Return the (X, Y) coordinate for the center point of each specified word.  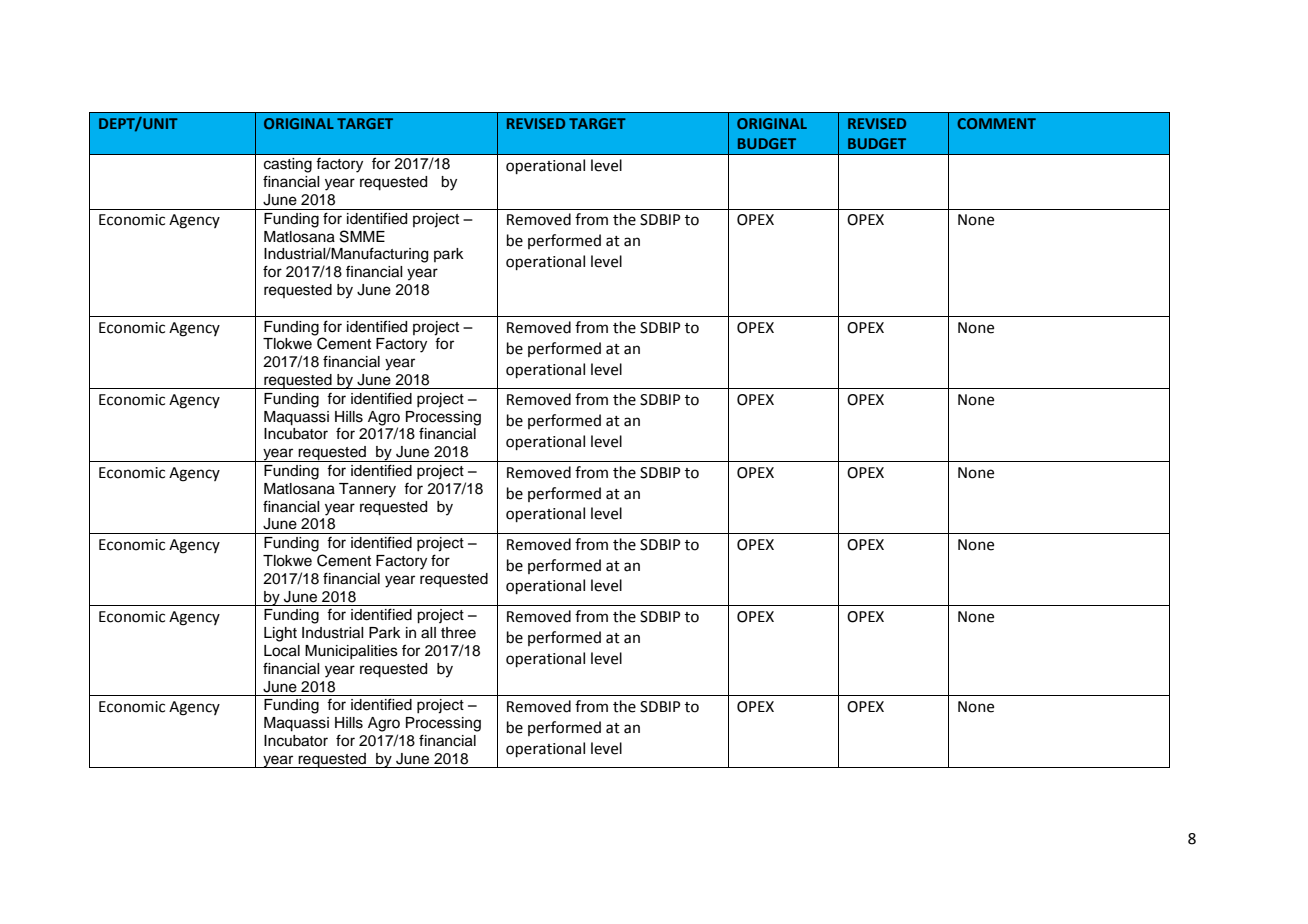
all (428, 633)
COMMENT (996, 123)
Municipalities (351, 652)
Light (280, 634)
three (458, 633)
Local (282, 651)
